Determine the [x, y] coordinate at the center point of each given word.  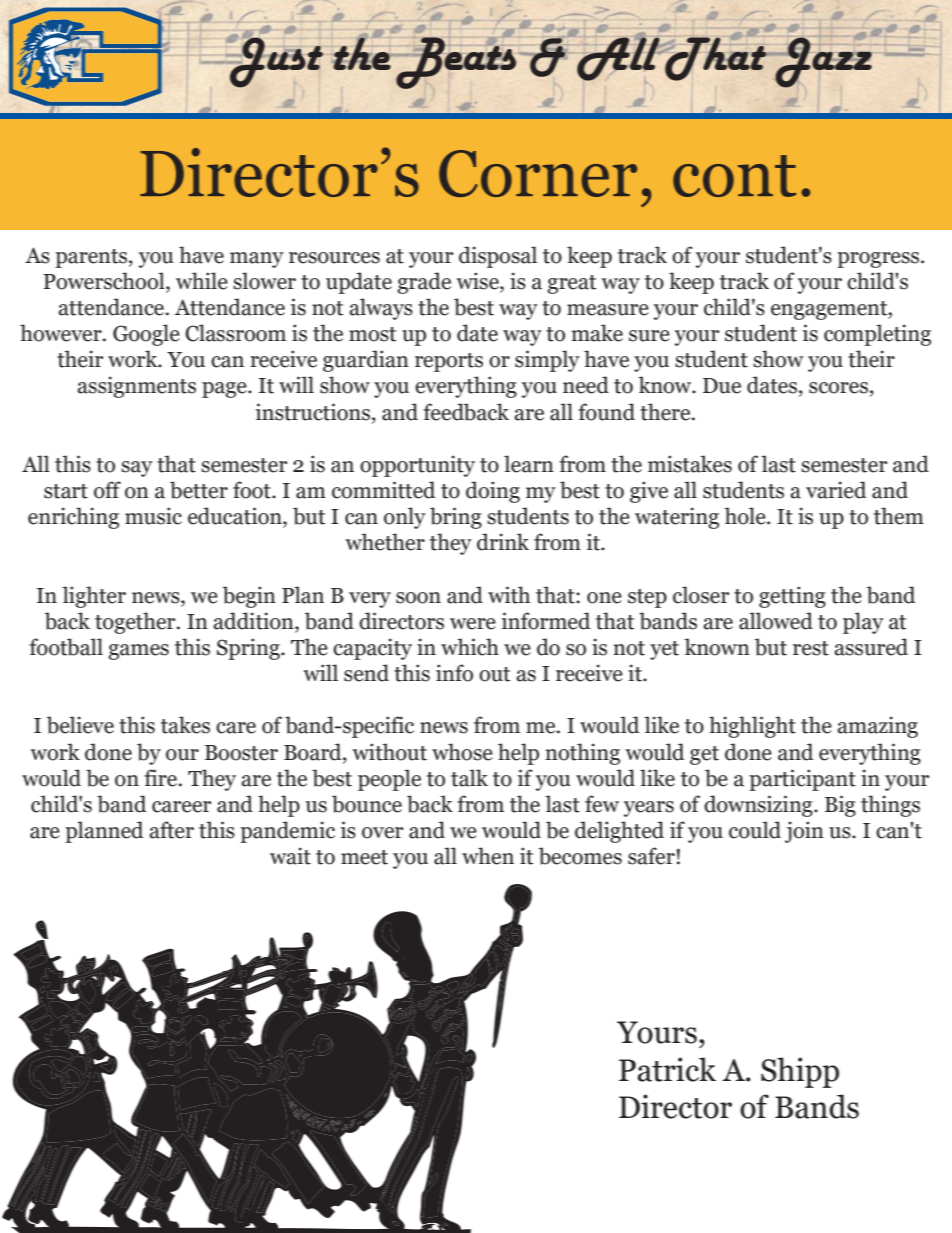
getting [792, 597]
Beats [455, 62]
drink [503, 542]
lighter [94, 597]
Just [275, 61]
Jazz [823, 61]
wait [290, 856]
